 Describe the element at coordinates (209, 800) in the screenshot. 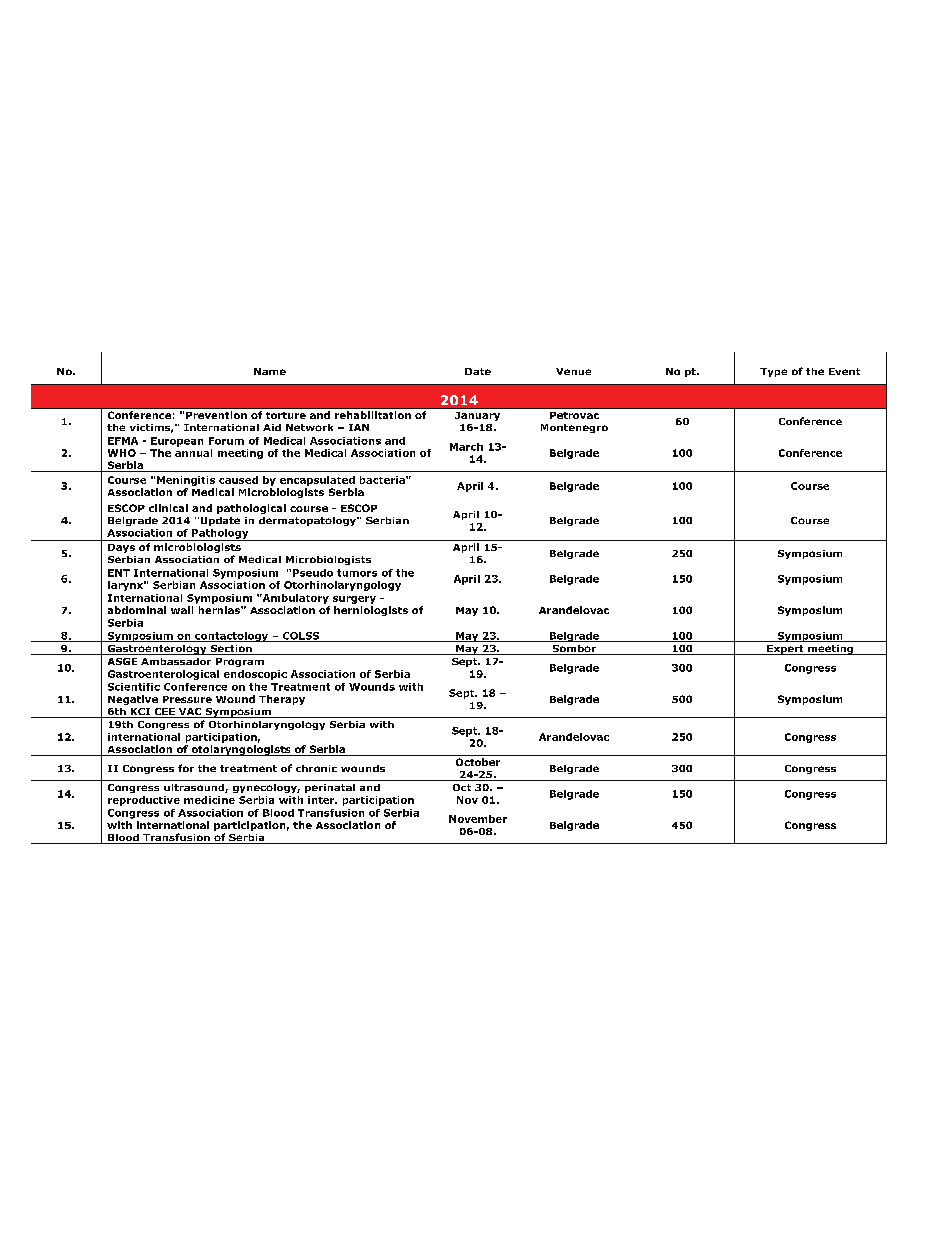

I see `medicine` at that location.
